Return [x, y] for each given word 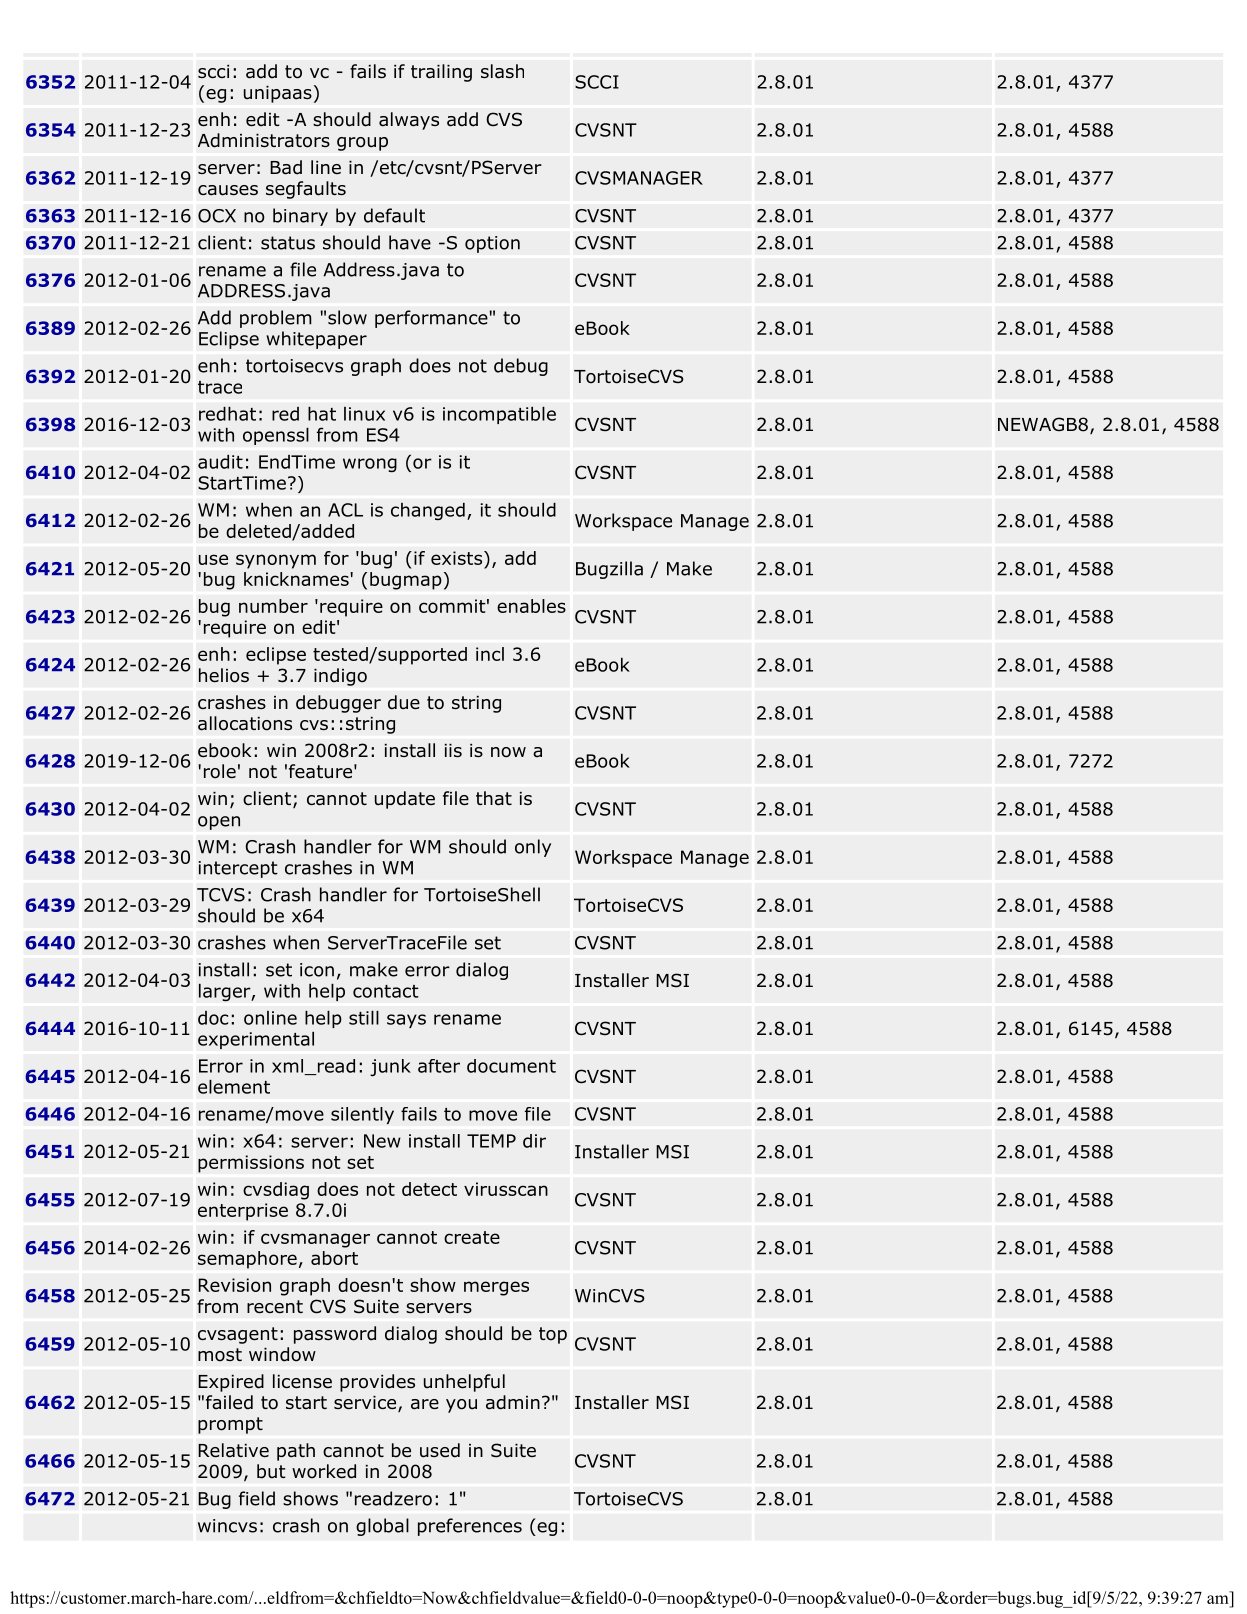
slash [502, 71]
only [533, 848]
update [405, 800]
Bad [286, 167]
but [271, 1471]
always [409, 121]
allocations [245, 723]
